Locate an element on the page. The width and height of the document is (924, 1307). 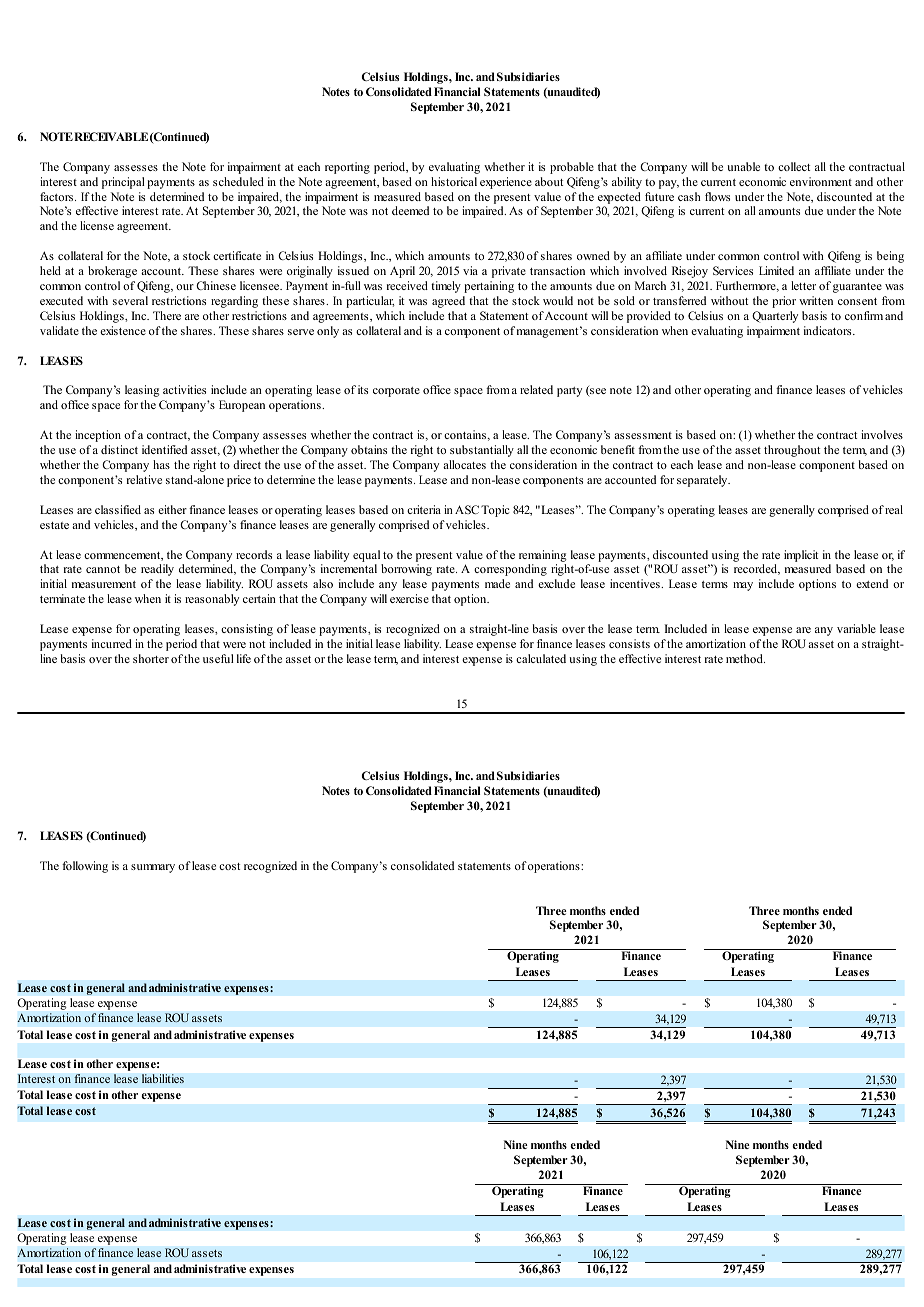
calculated is located at coordinates (541, 658).
